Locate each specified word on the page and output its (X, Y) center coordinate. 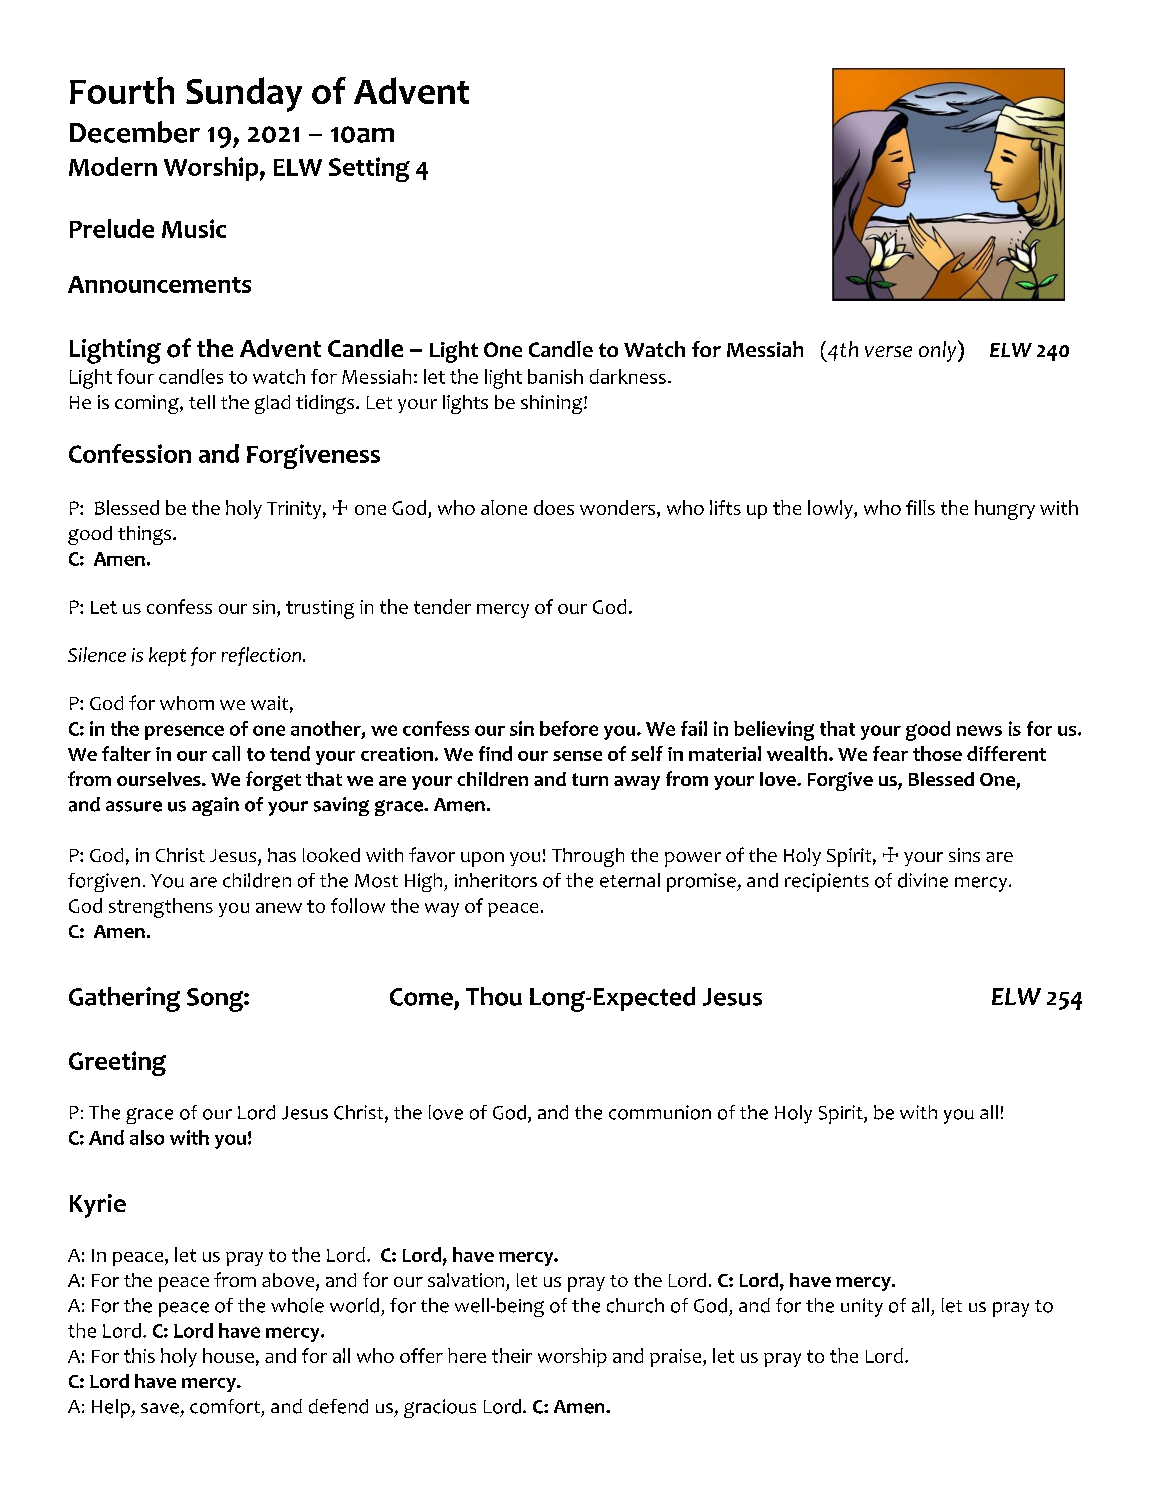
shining (553, 404)
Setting (369, 169)
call (226, 753)
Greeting (117, 1063)
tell (202, 402)
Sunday (244, 94)
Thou (494, 996)
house (228, 1355)
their (512, 1355)
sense (577, 756)
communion (660, 1112)
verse (888, 351)
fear (890, 753)
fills (920, 507)
